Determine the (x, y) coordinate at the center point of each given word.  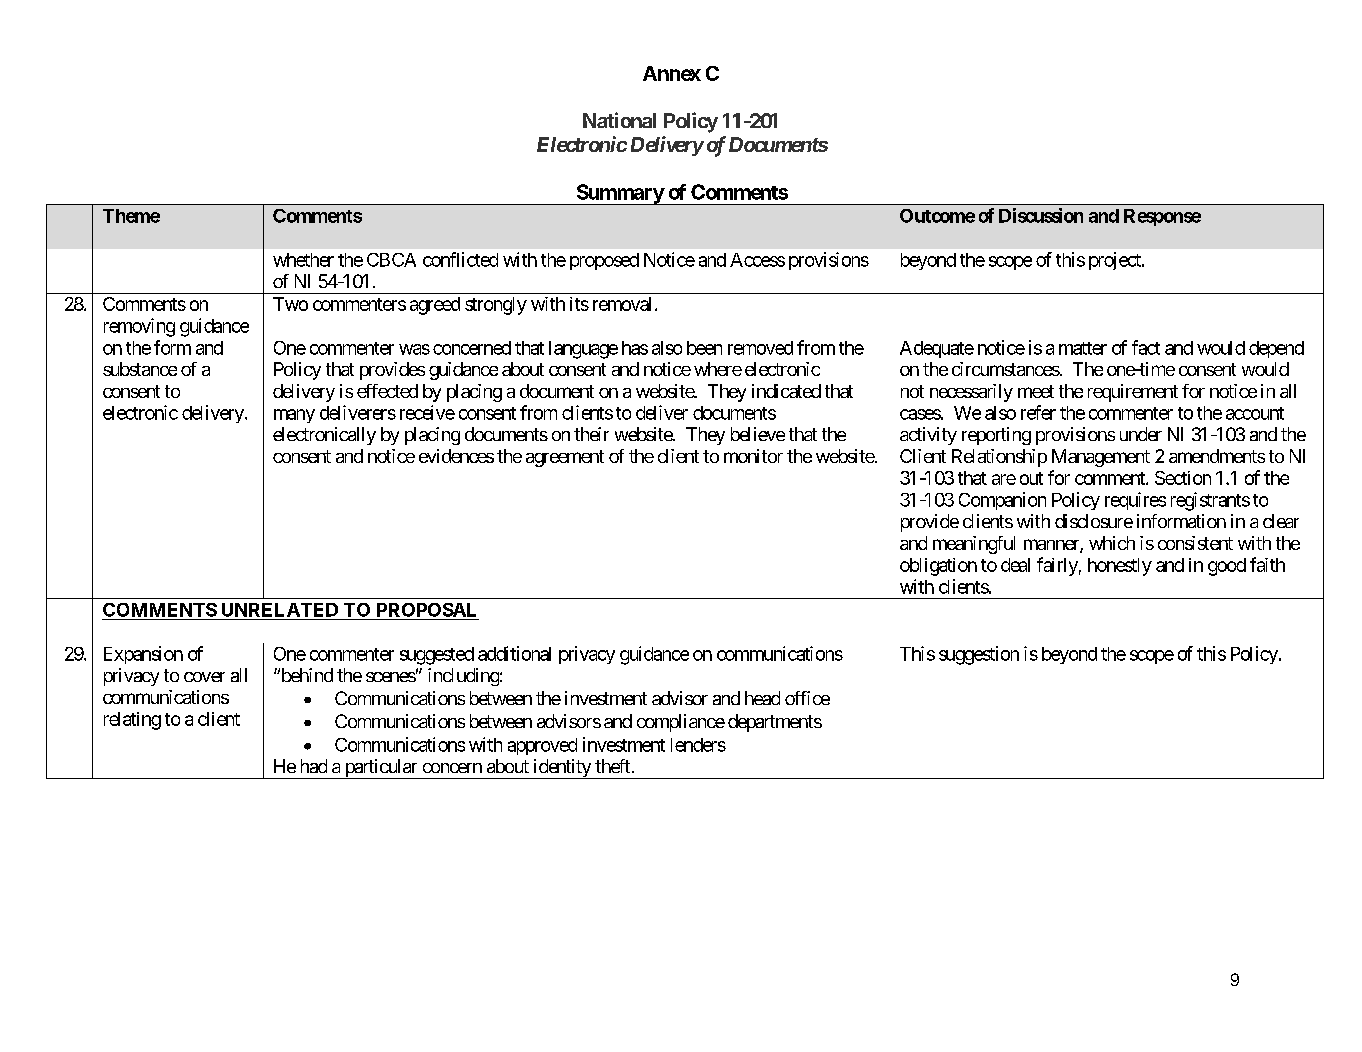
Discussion (1041, 215)
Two (290, 304)
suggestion (979, 655)
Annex (672, 73)
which (1112, 543)
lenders (698, 745)
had (314, 766)
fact (1146, 347)
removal (622, 304)
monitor (753, 456)
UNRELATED (280, 610)
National (619, 120)
